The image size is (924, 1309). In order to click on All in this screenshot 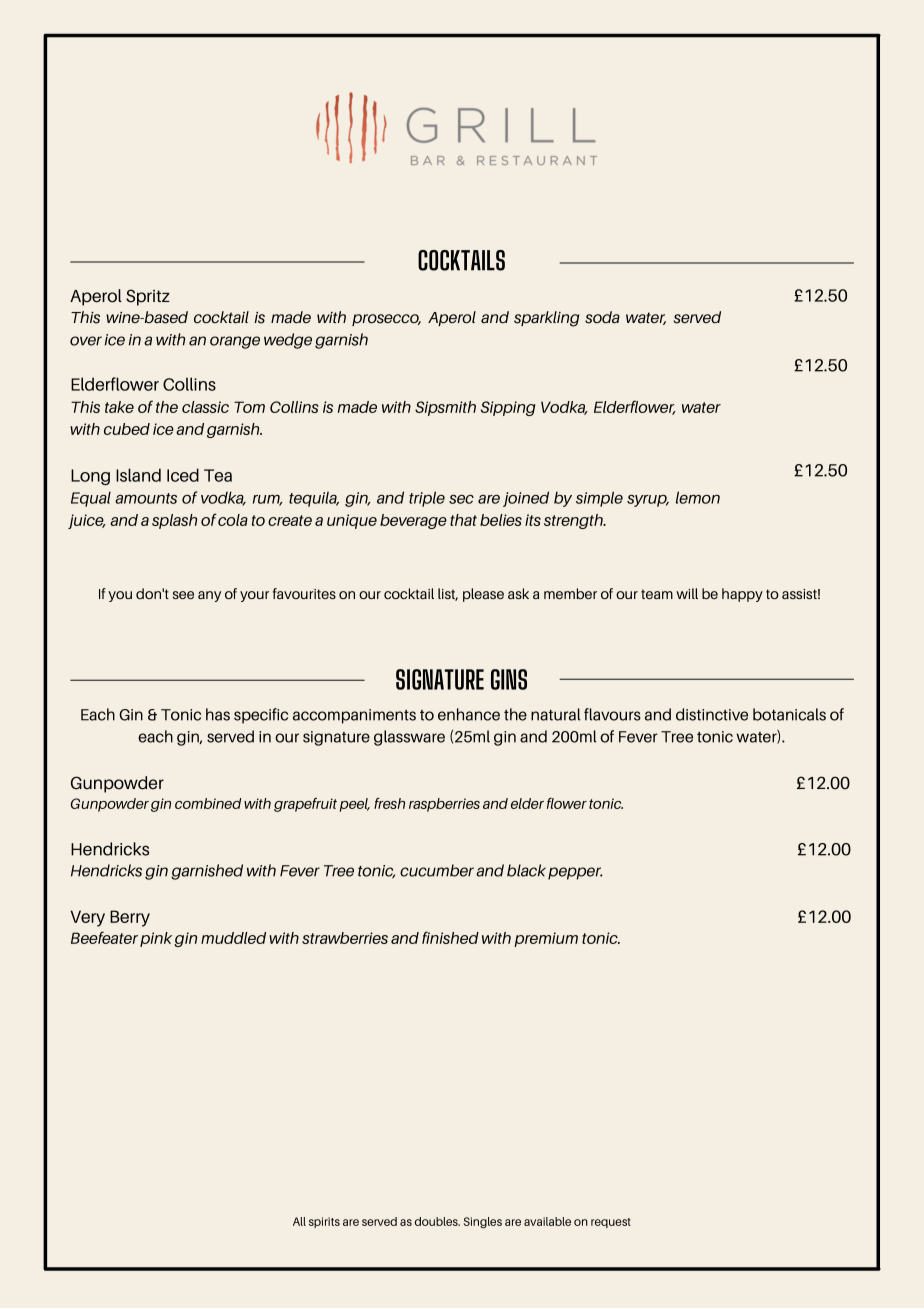, I will do `click(299, 1221)`.
